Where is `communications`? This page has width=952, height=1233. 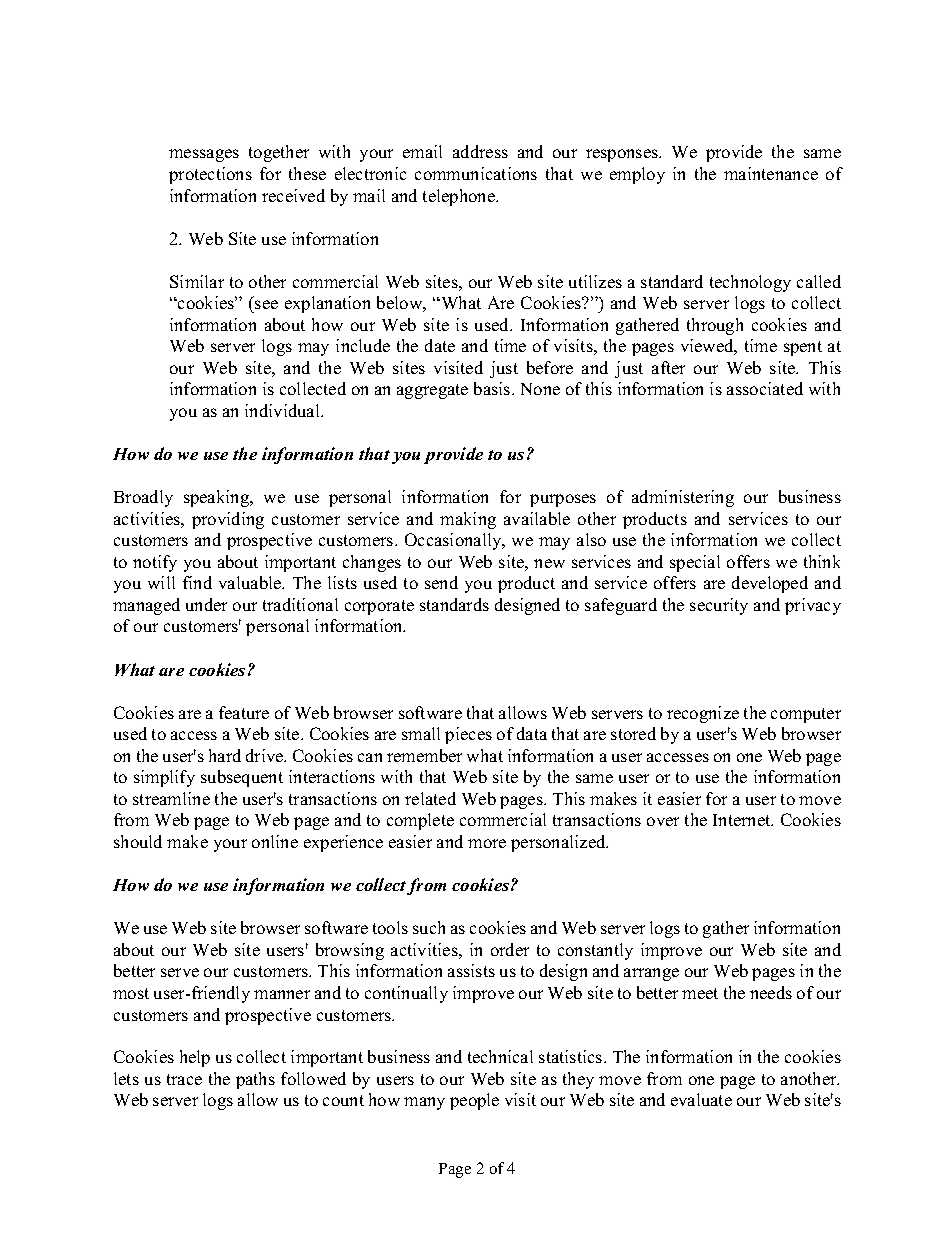 communications is located at coordinates (476, 173).
